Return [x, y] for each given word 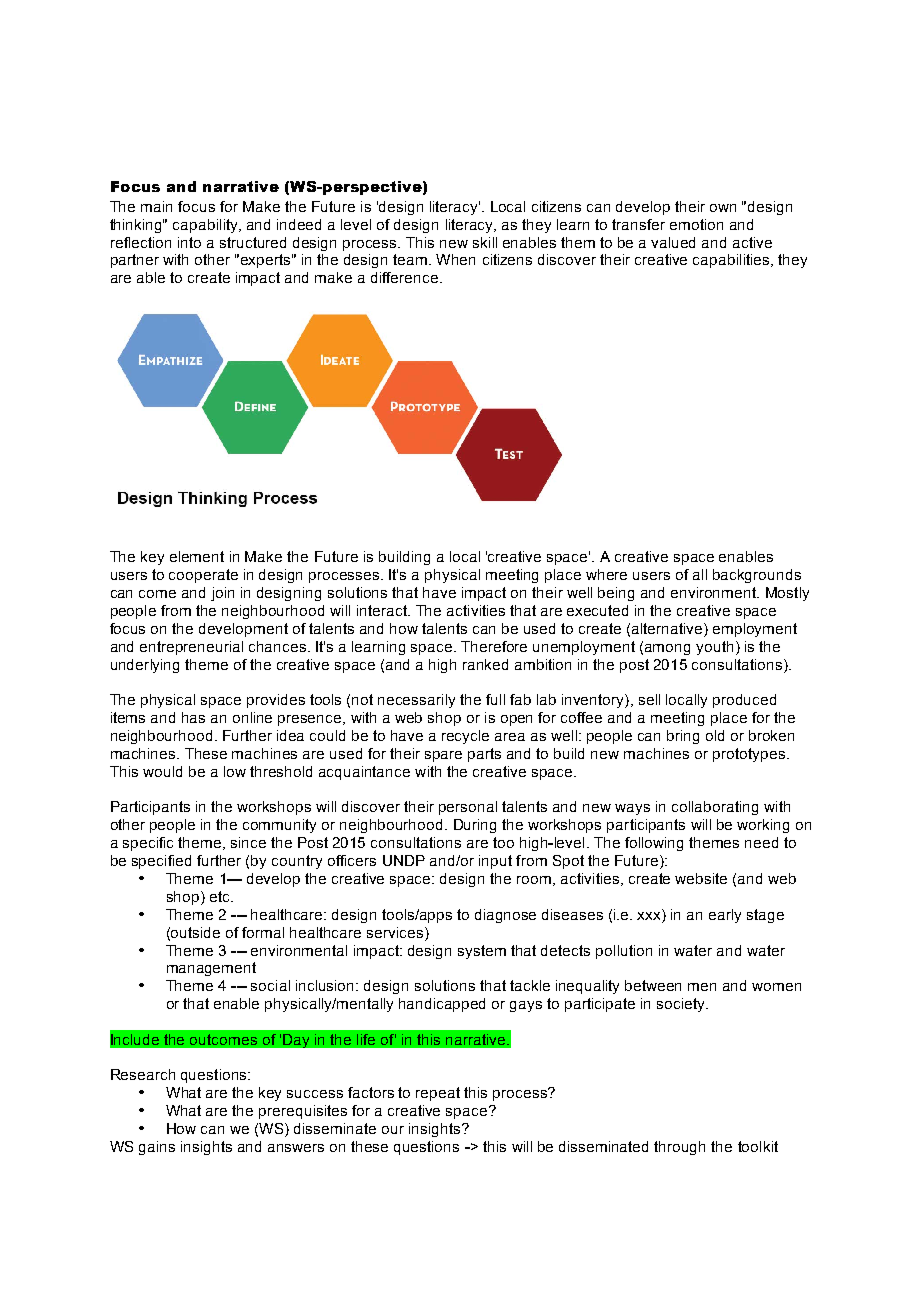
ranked [485, 664]
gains [157, 1148]
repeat [438, 1094]
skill [485, 242]
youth [714, 648]
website [701, 878]
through [679, 1148]
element [197, 556]
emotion [696, 224]
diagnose [505, 916]
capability [206, 226]
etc [221, 896]
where [606, 574]
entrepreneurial [191, 648]
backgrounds [757, 576]
